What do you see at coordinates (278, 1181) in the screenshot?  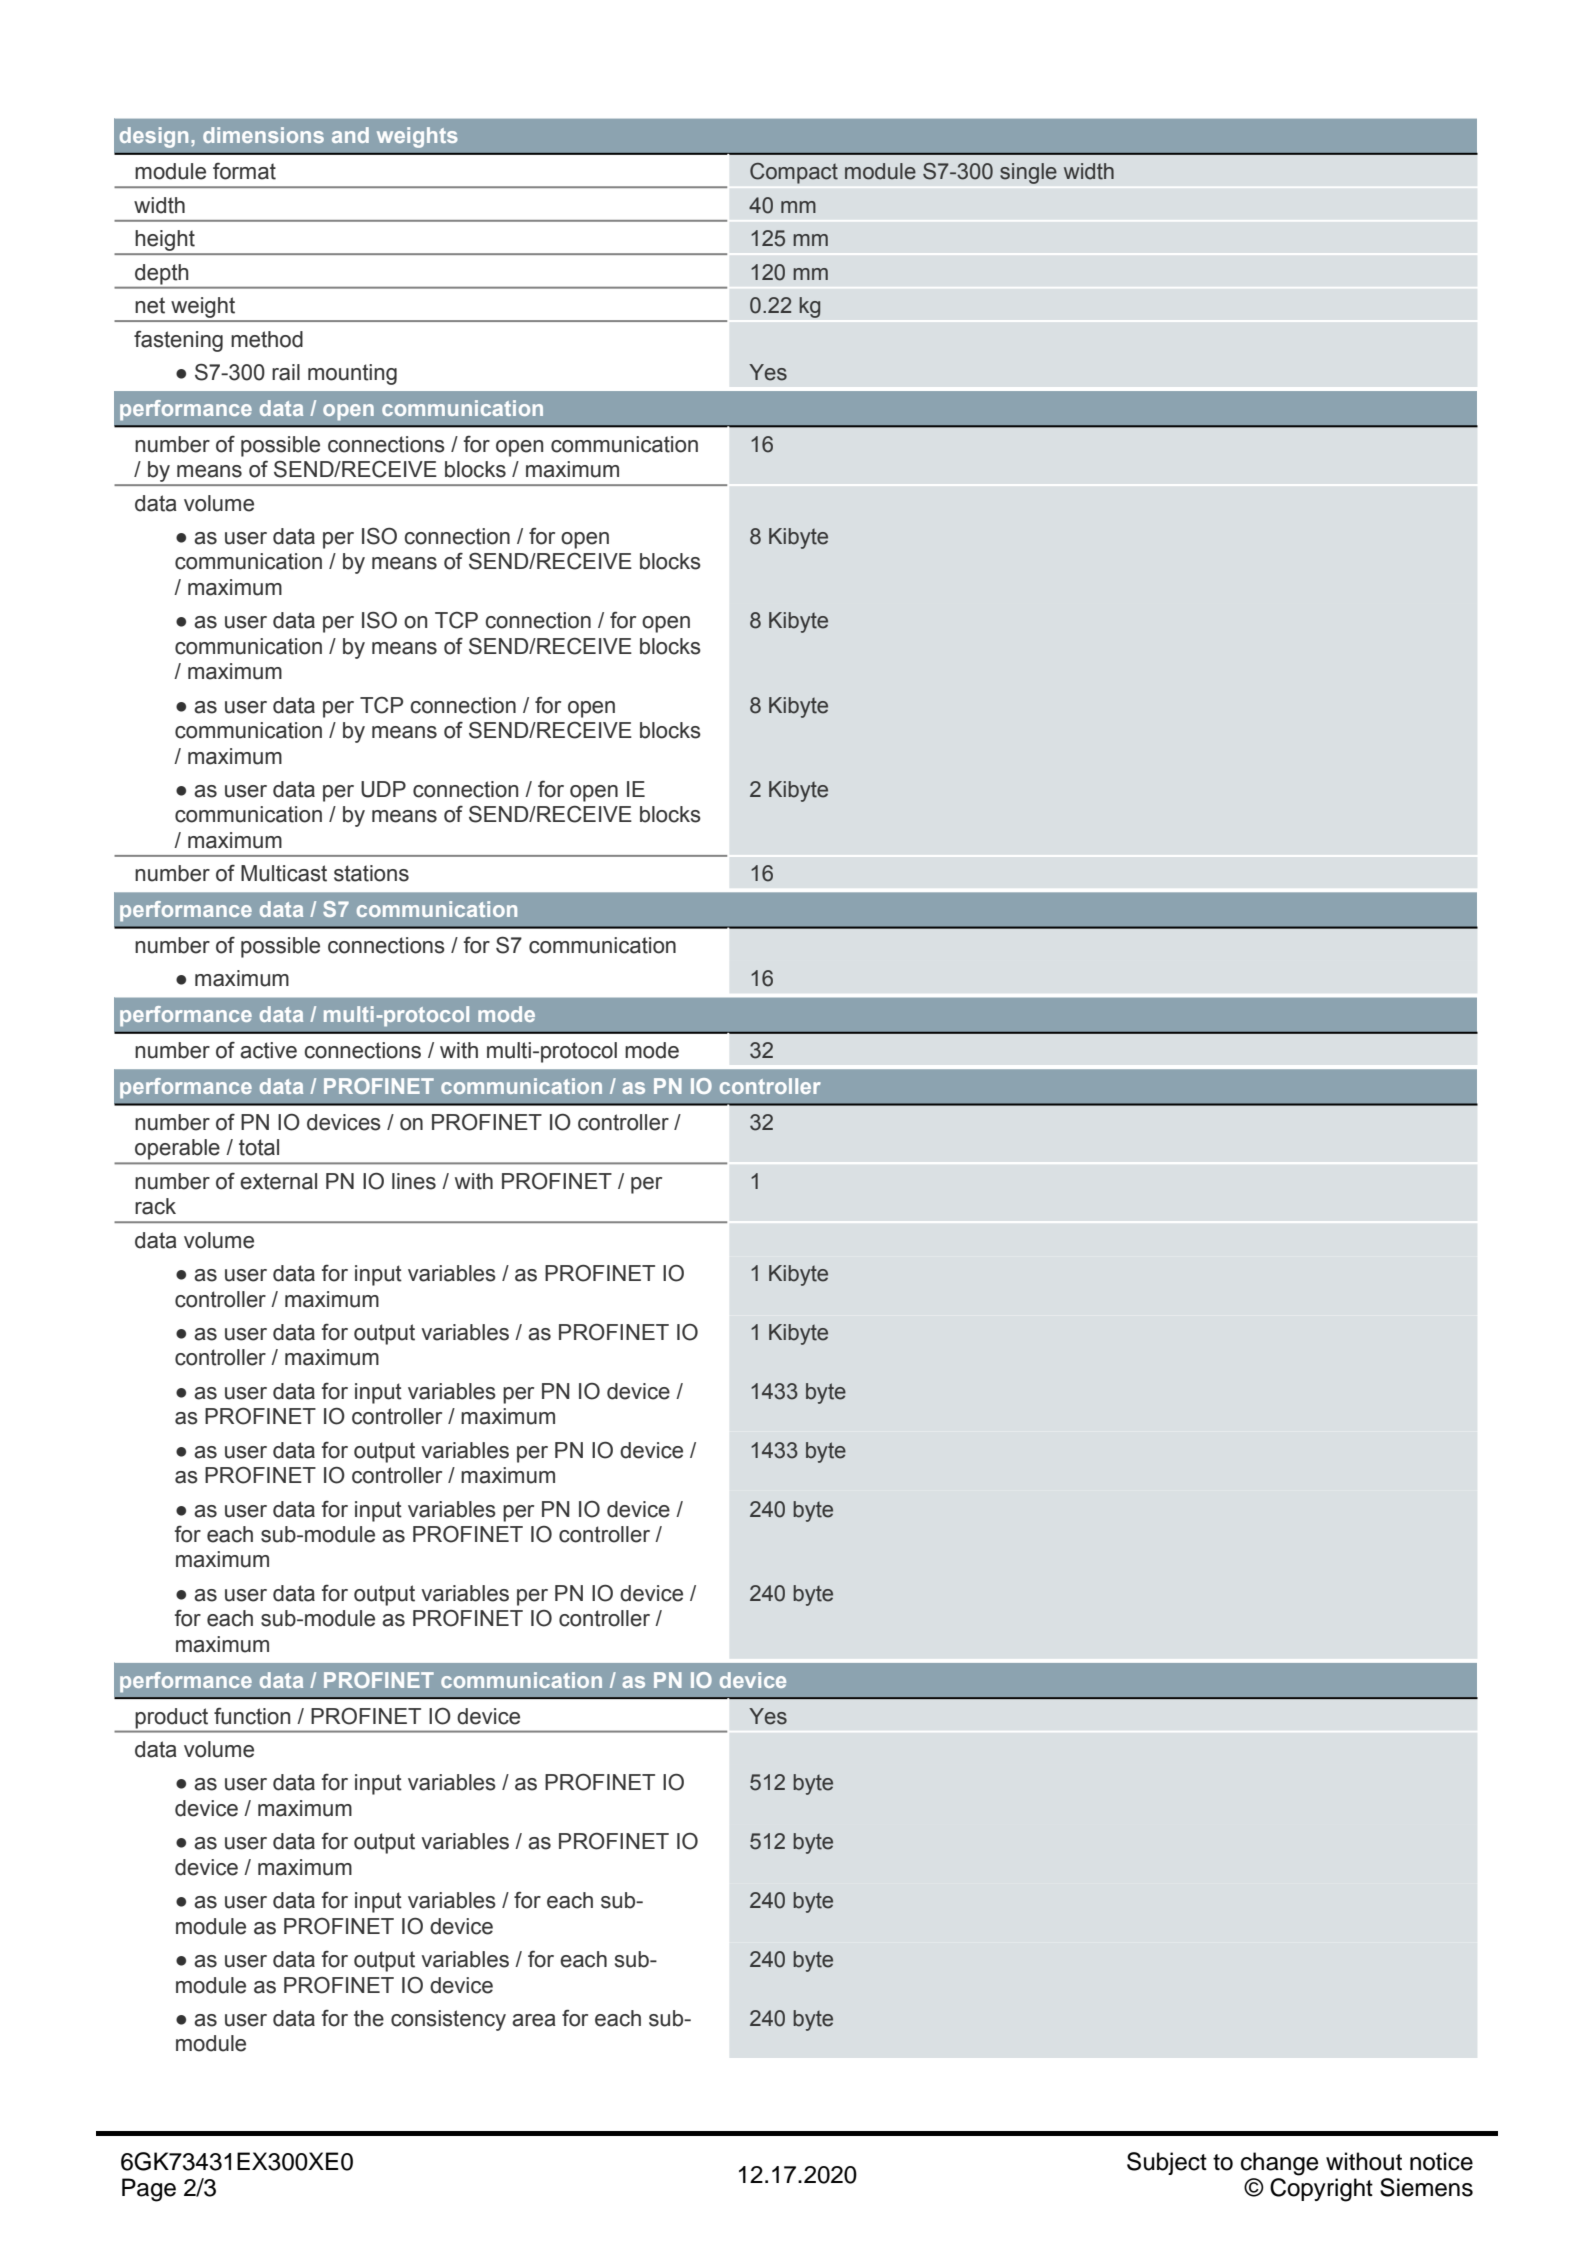 I see `external` at bounding box center [278, 1181].
